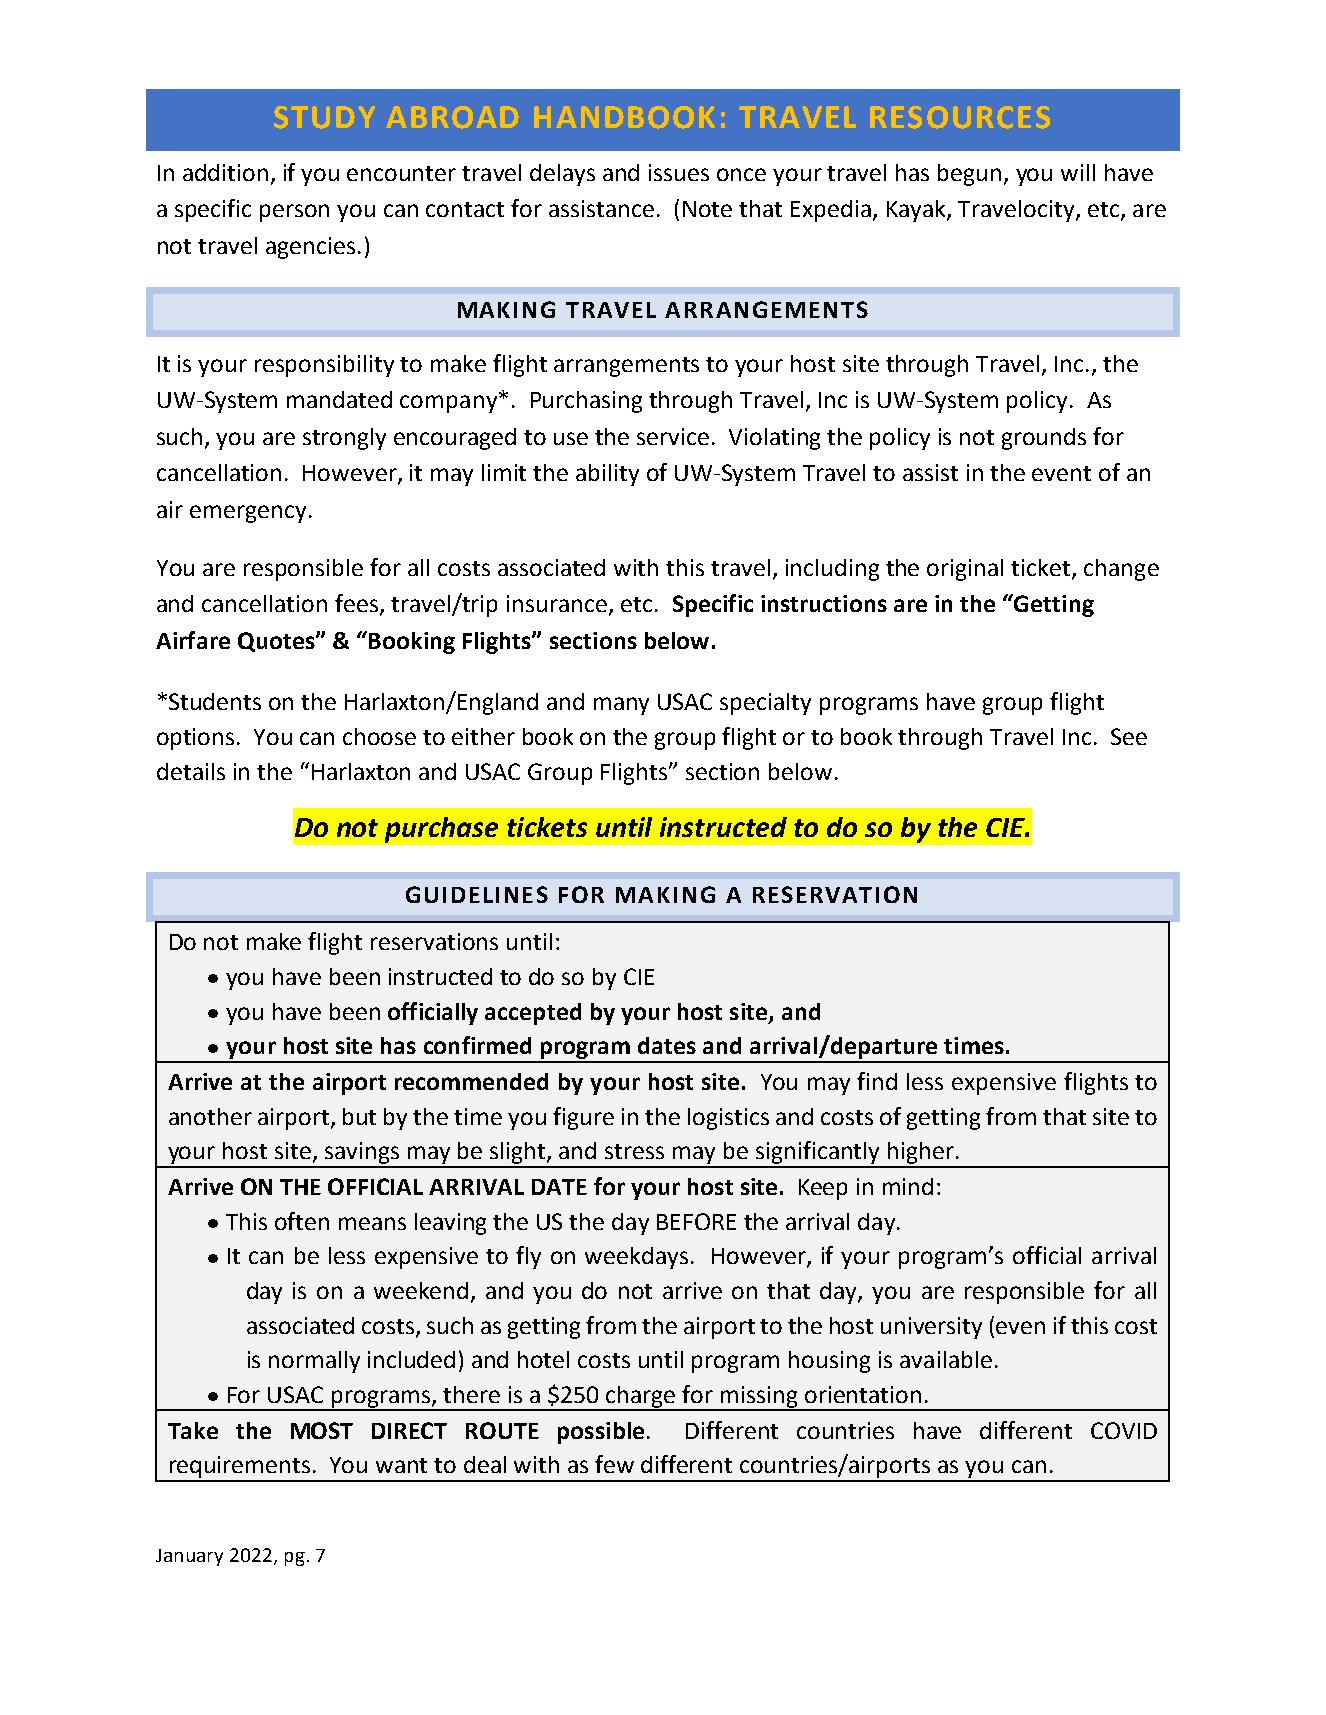  I want to click on but, so click(359, 1116).
